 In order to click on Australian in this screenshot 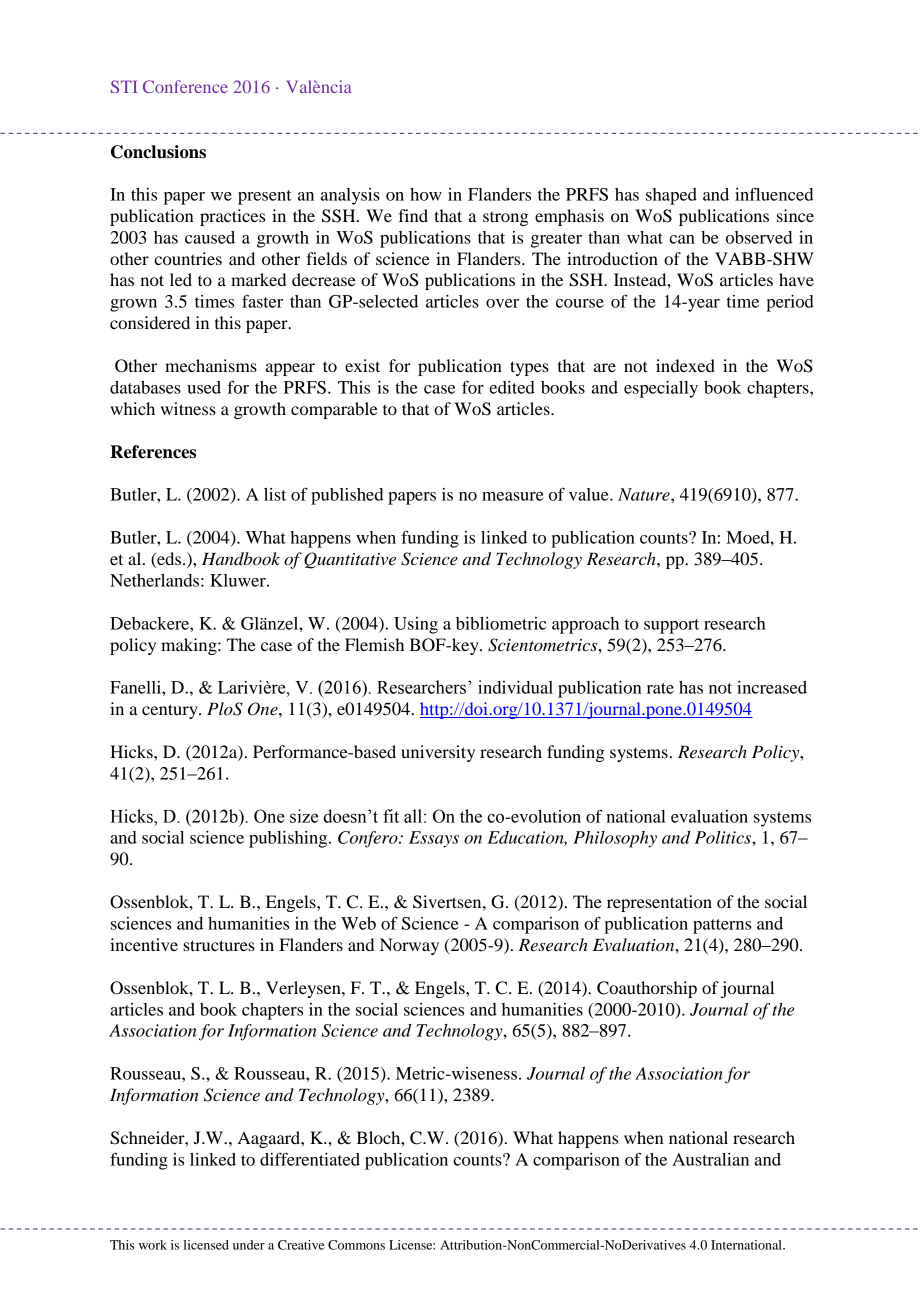, I will do `click(710, 1159)`.
